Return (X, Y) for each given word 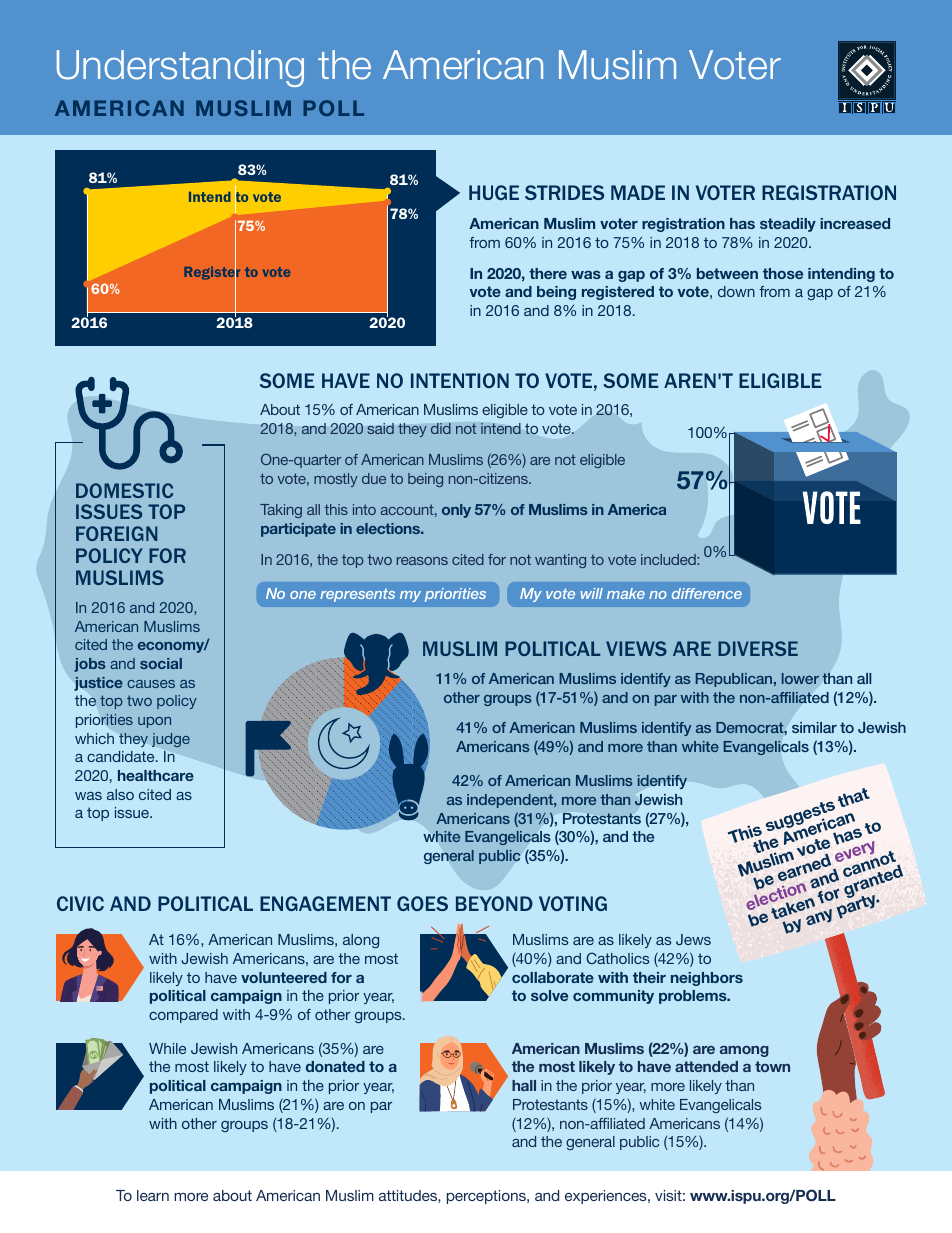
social (161, 663)
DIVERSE (758, 648)
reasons (422, 561)
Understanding (180, 68)
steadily (788, 225)
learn (153, 1195)
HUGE (494, 192)
